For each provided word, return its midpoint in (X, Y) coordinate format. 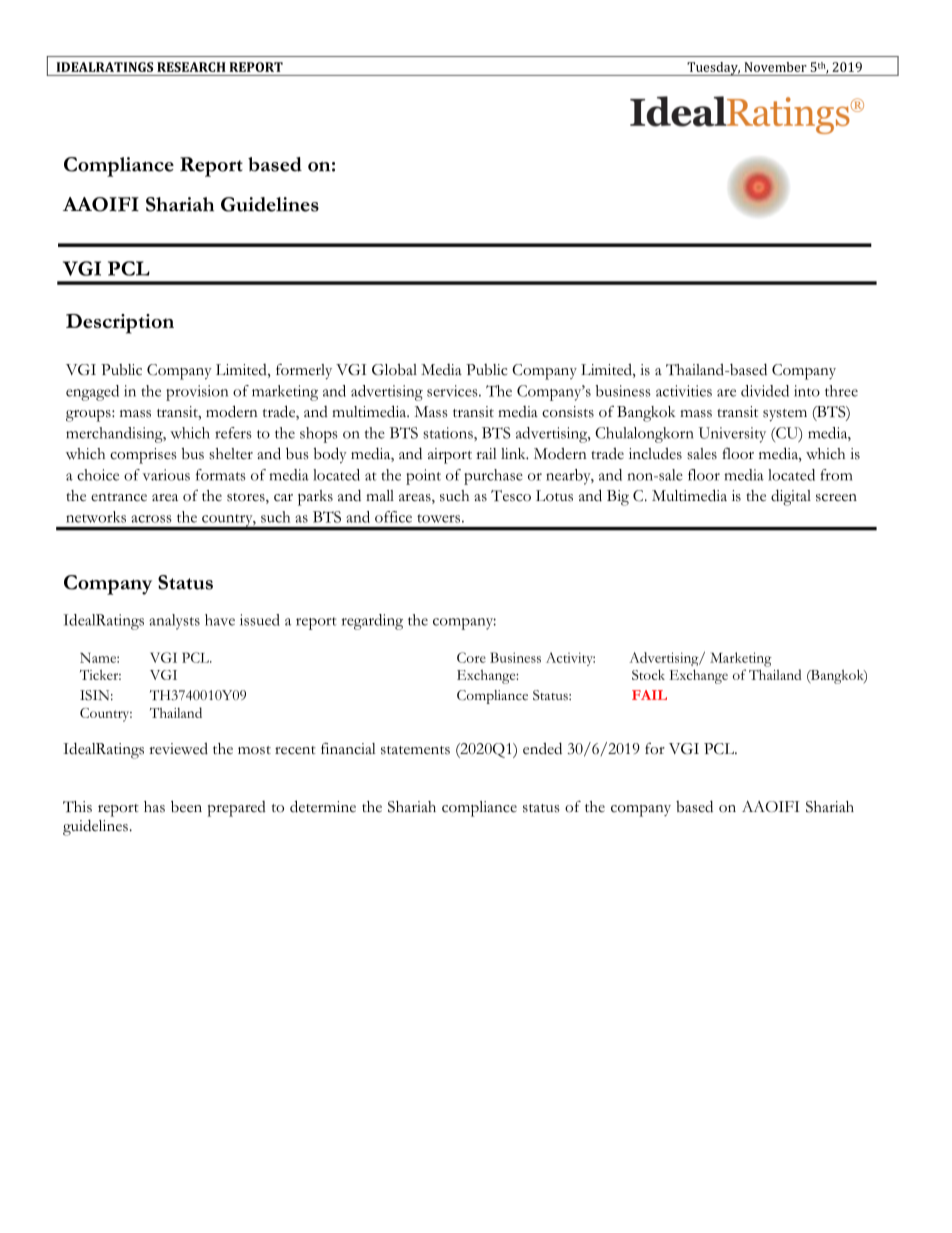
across (151, 519)
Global (394, 369)
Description (120, 324)
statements (415, 750)
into (807, 391)
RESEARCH (191, 67)
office (393, 517)
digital (791, 497)
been (186, 806)
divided (765, 391)
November (776, 67)
